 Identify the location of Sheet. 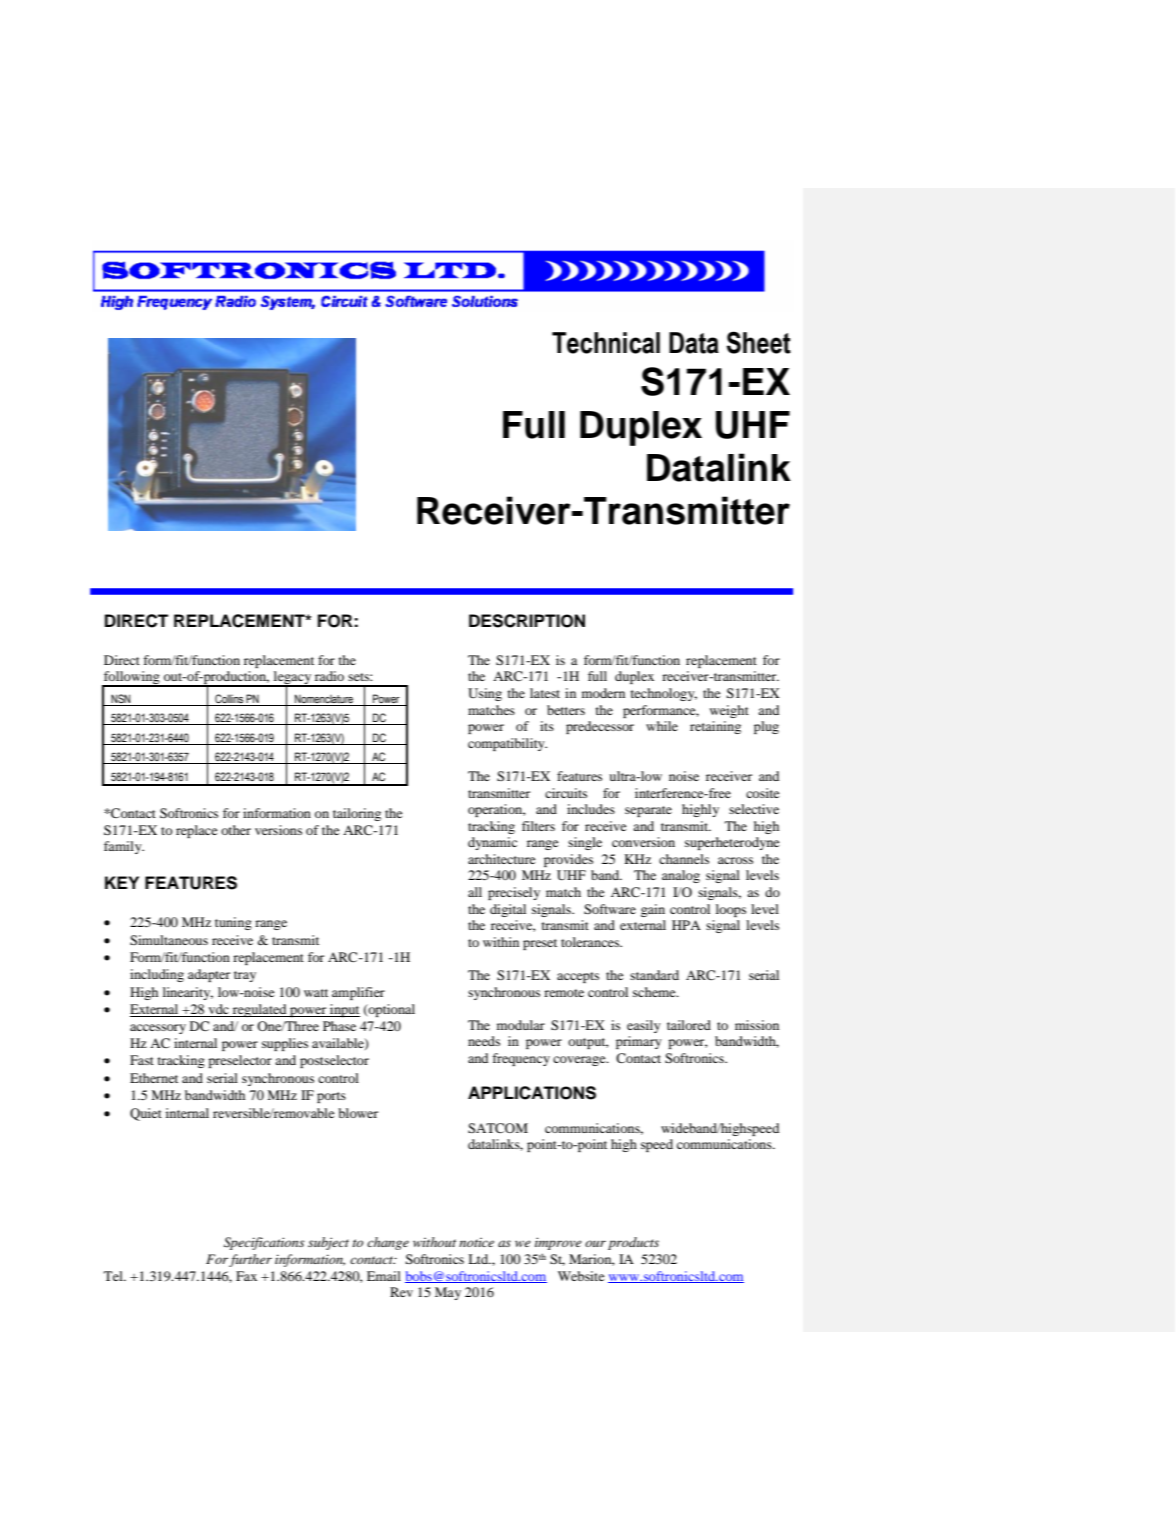
(759, 342).
